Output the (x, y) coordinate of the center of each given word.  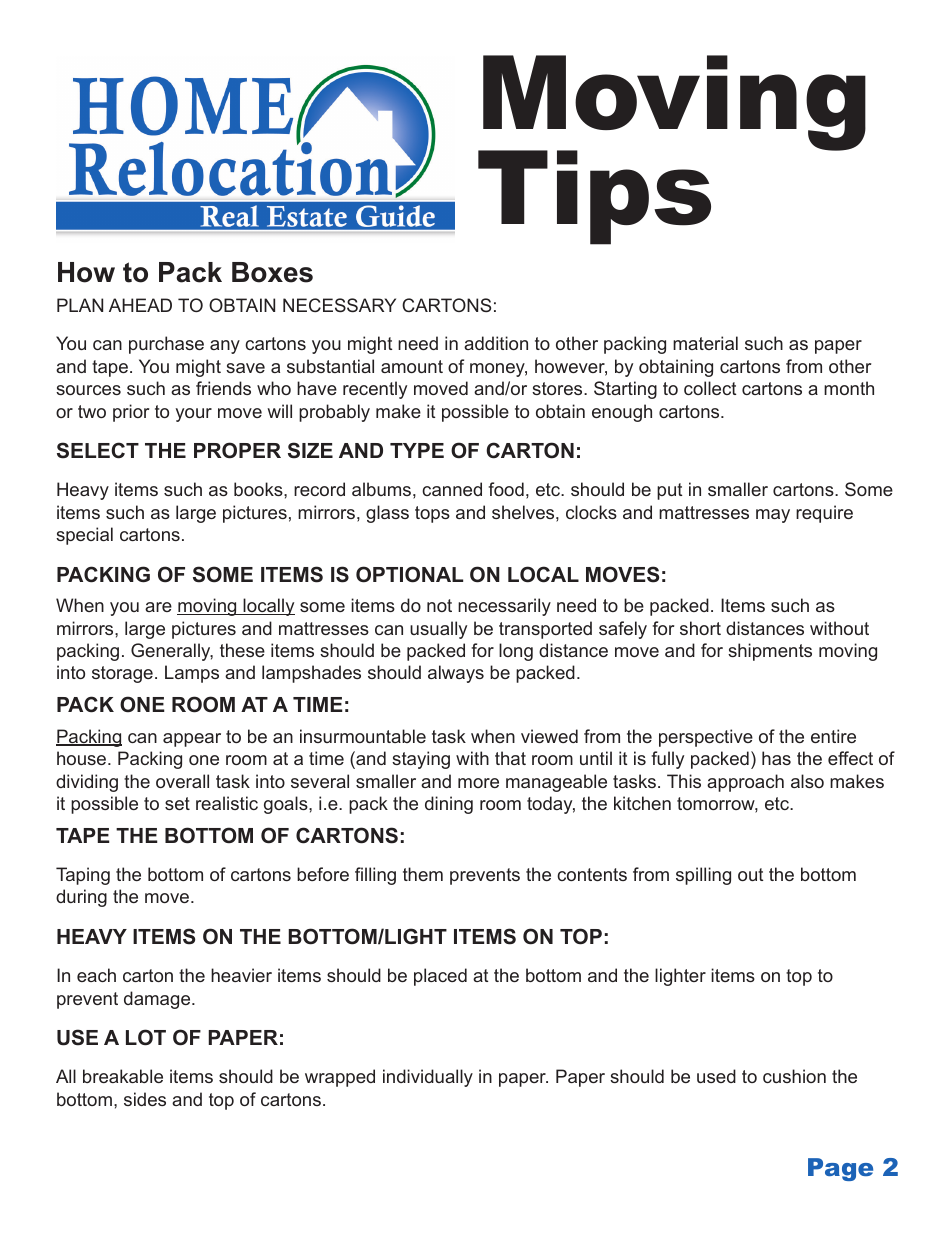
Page (840, 1169)
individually (428, 1078)
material (705, 343)
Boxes (272, 272)
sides (145, 1099)
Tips (594, 197)
